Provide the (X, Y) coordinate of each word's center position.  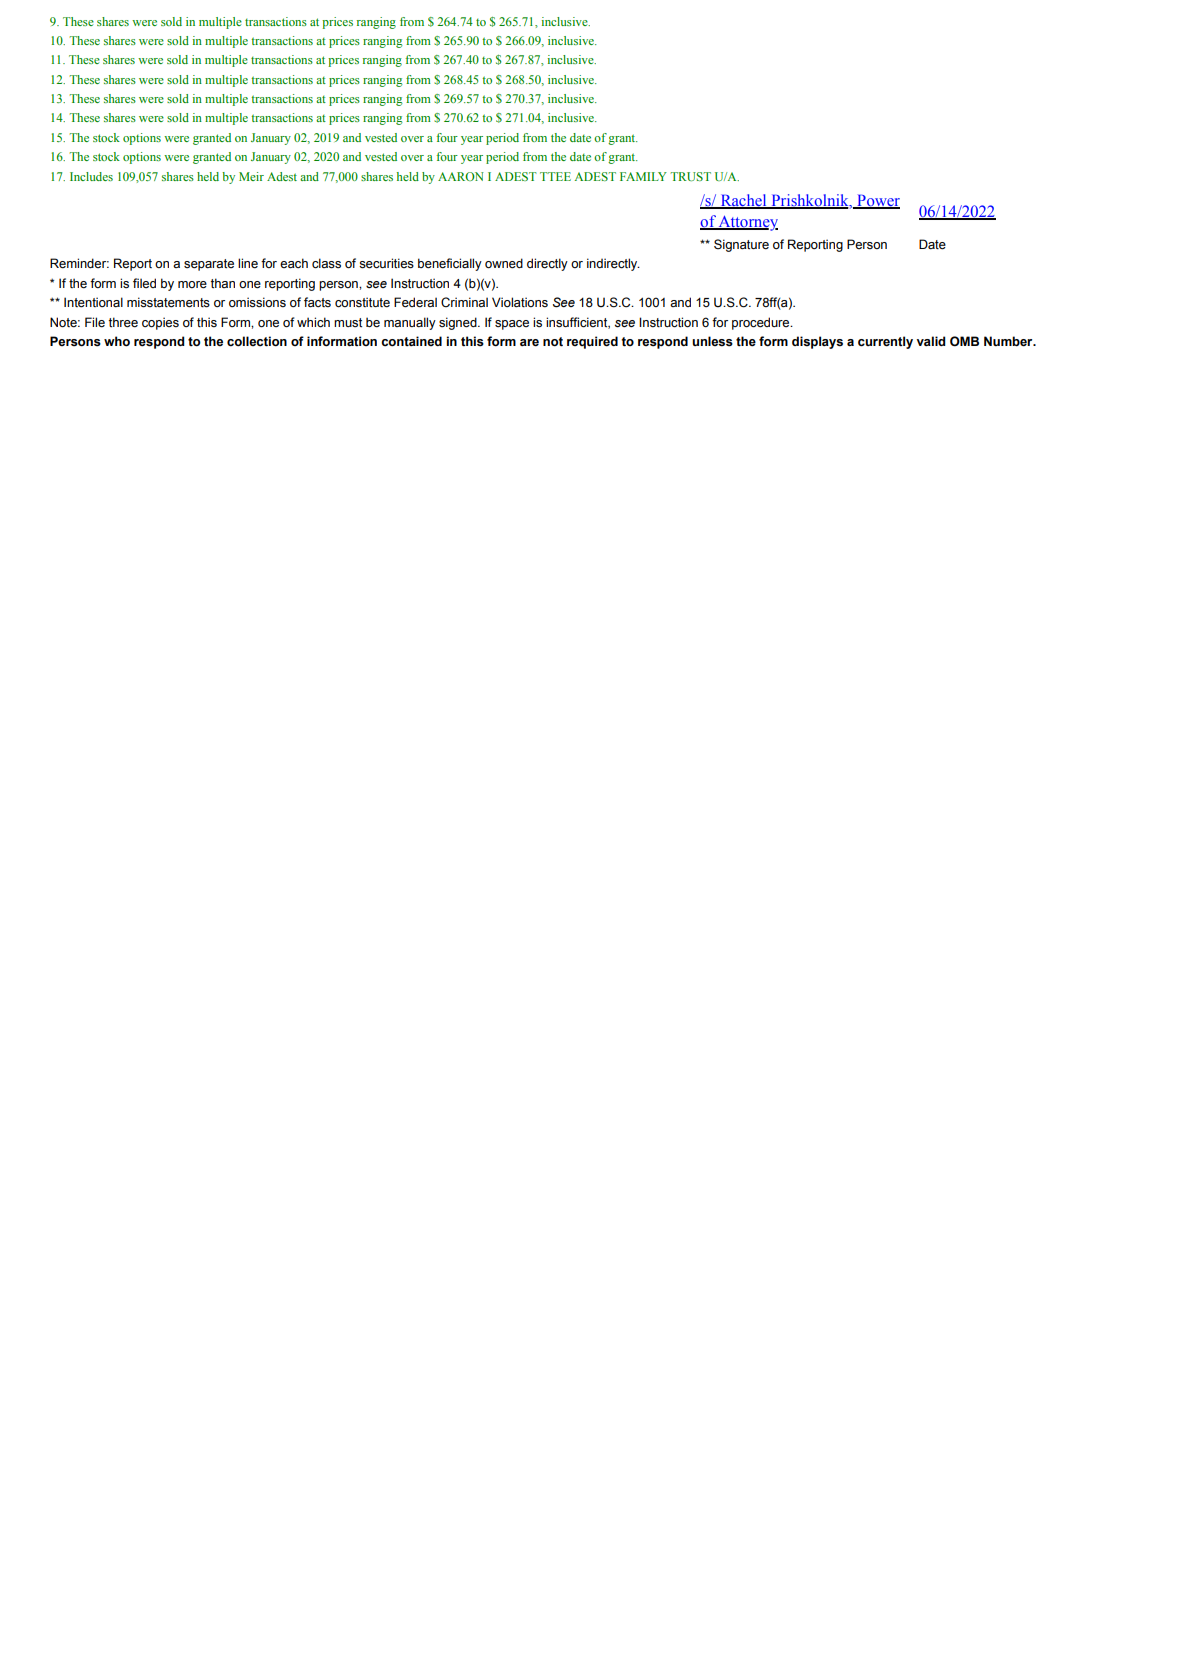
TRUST (691, 176)
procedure (762, 323)
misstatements (168, 302)
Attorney (747, 223)
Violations (520, 302)
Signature (741, 245)
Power (877, 201)
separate (209, 265)
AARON (461, 176)
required (592, 342)
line (248, 263)
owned (504, 263)
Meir (251, 176)
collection (257, 341)
